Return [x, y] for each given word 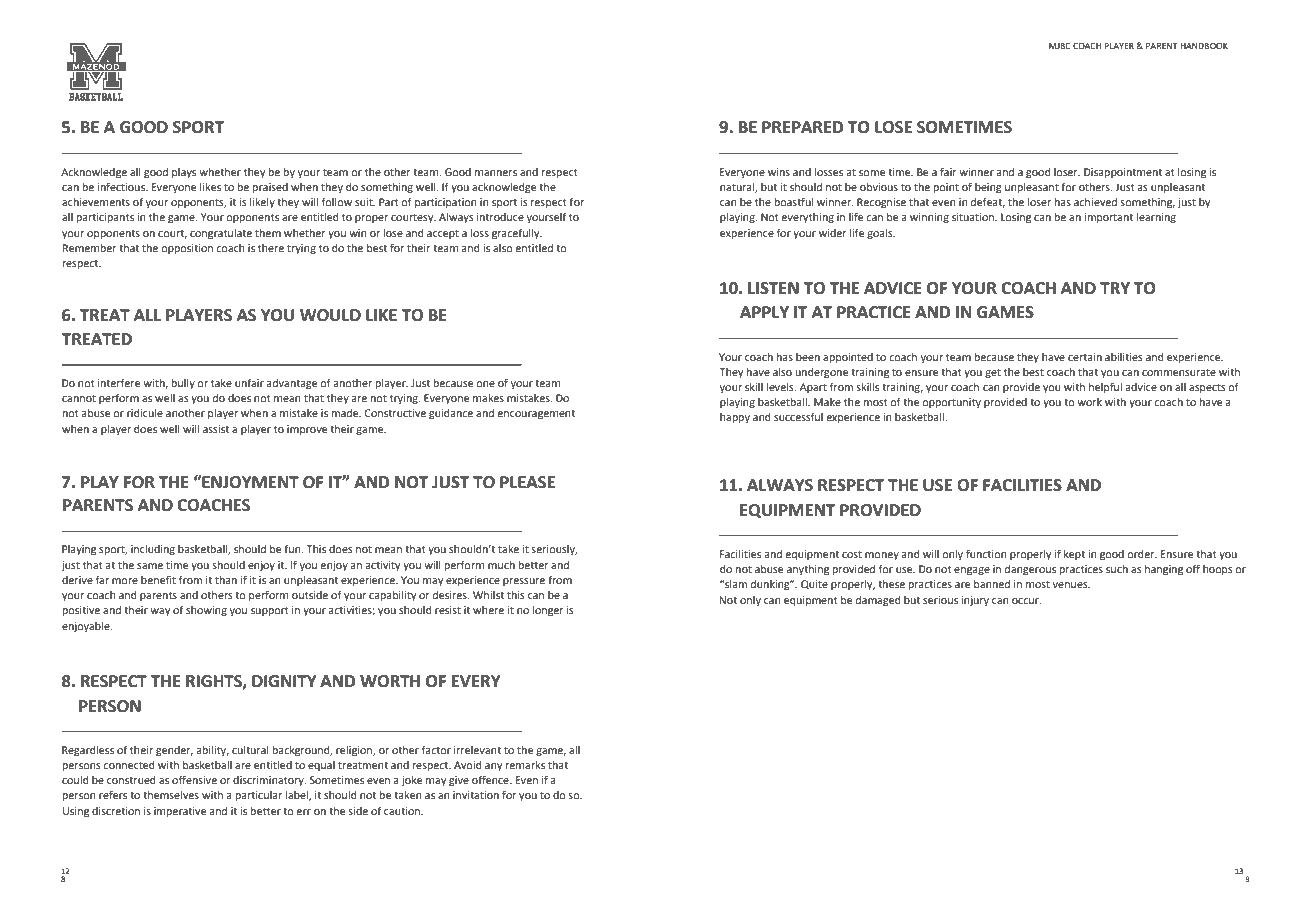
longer [548, 611]
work [1089, 402]
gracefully [517, 234]
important [1108, 218]
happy [735, 418]
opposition [187, 249]
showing [206, 611]
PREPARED [803, 127]
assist [216, 429]
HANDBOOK [1204, 45]
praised [270, 188]
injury [975, 601]
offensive [194, 779]
